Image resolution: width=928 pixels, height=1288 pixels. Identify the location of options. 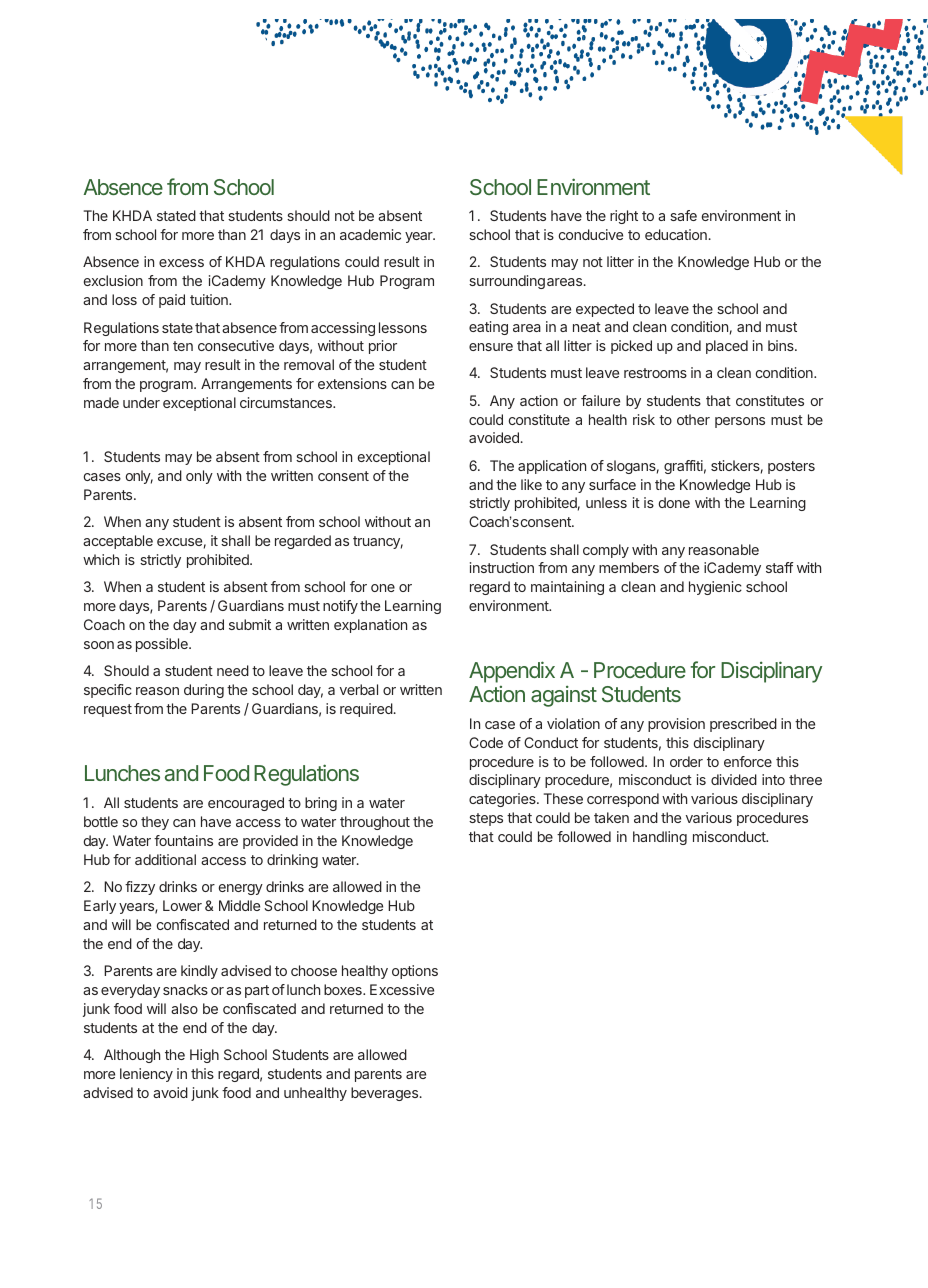
(415, 972).
